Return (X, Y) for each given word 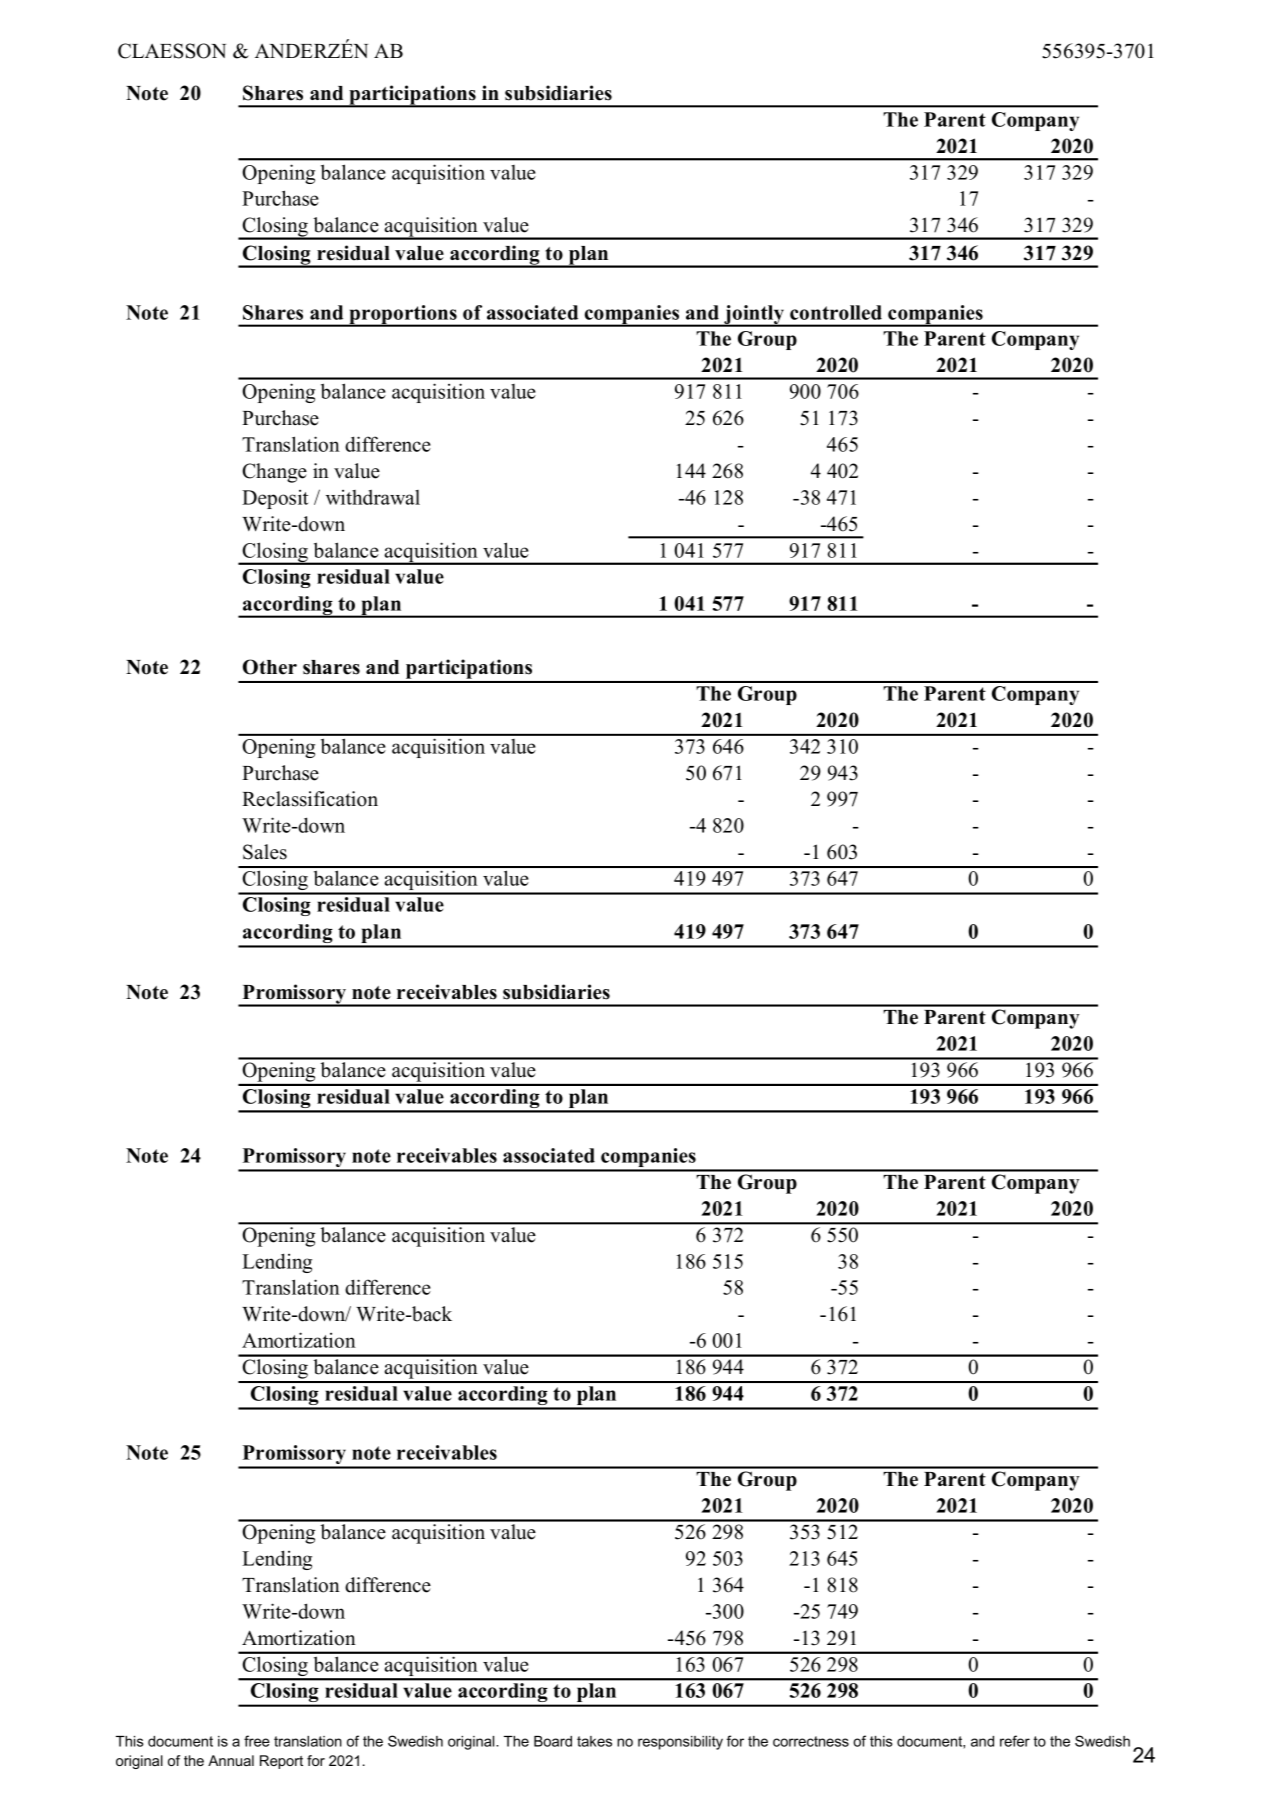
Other (270, 667)
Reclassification (310, 799)
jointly (754, 316)
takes (594, 1741)
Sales (265, 852)
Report (281, 1762)
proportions (403, 316)
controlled (836, 312)
